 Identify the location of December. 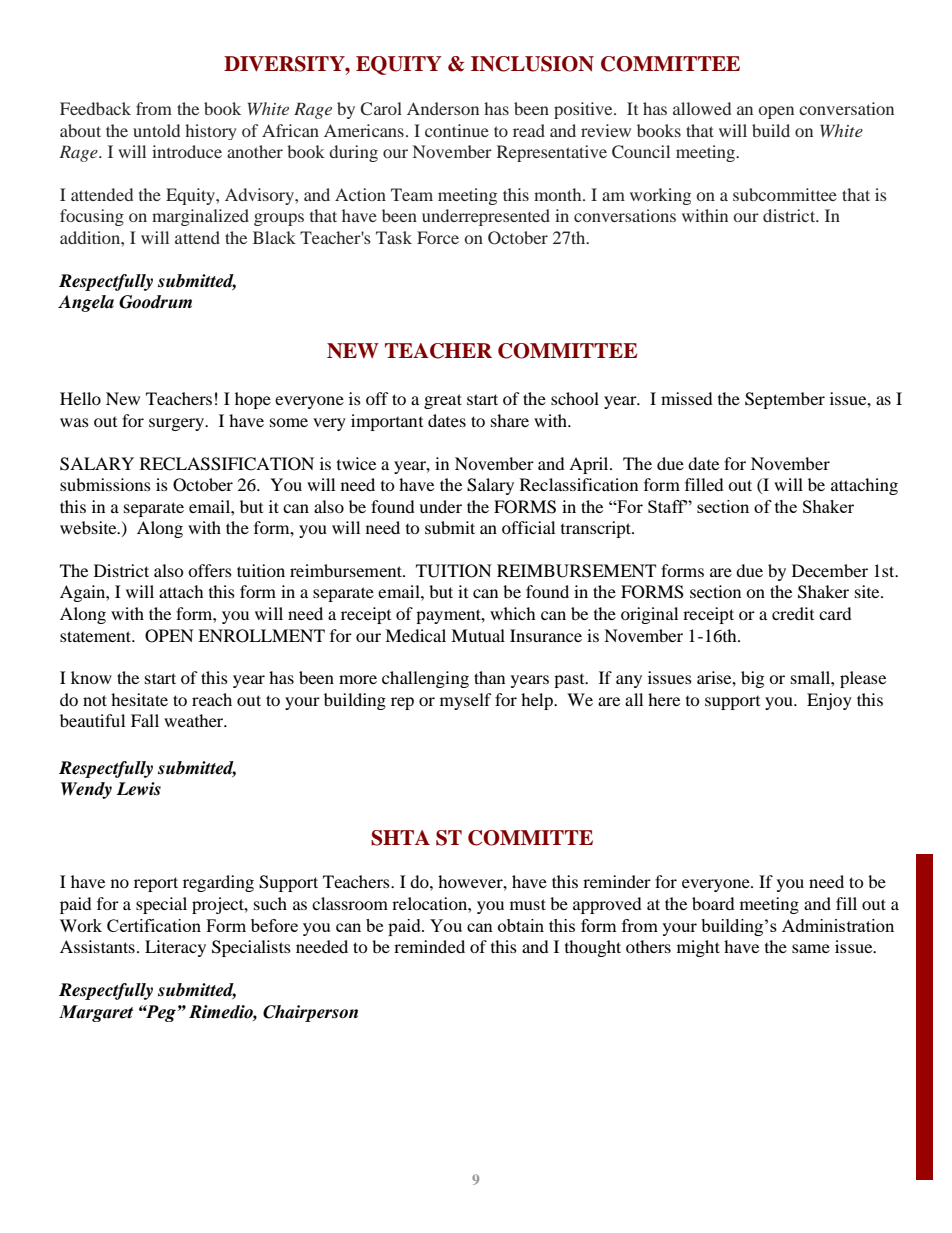
(830, 570).
